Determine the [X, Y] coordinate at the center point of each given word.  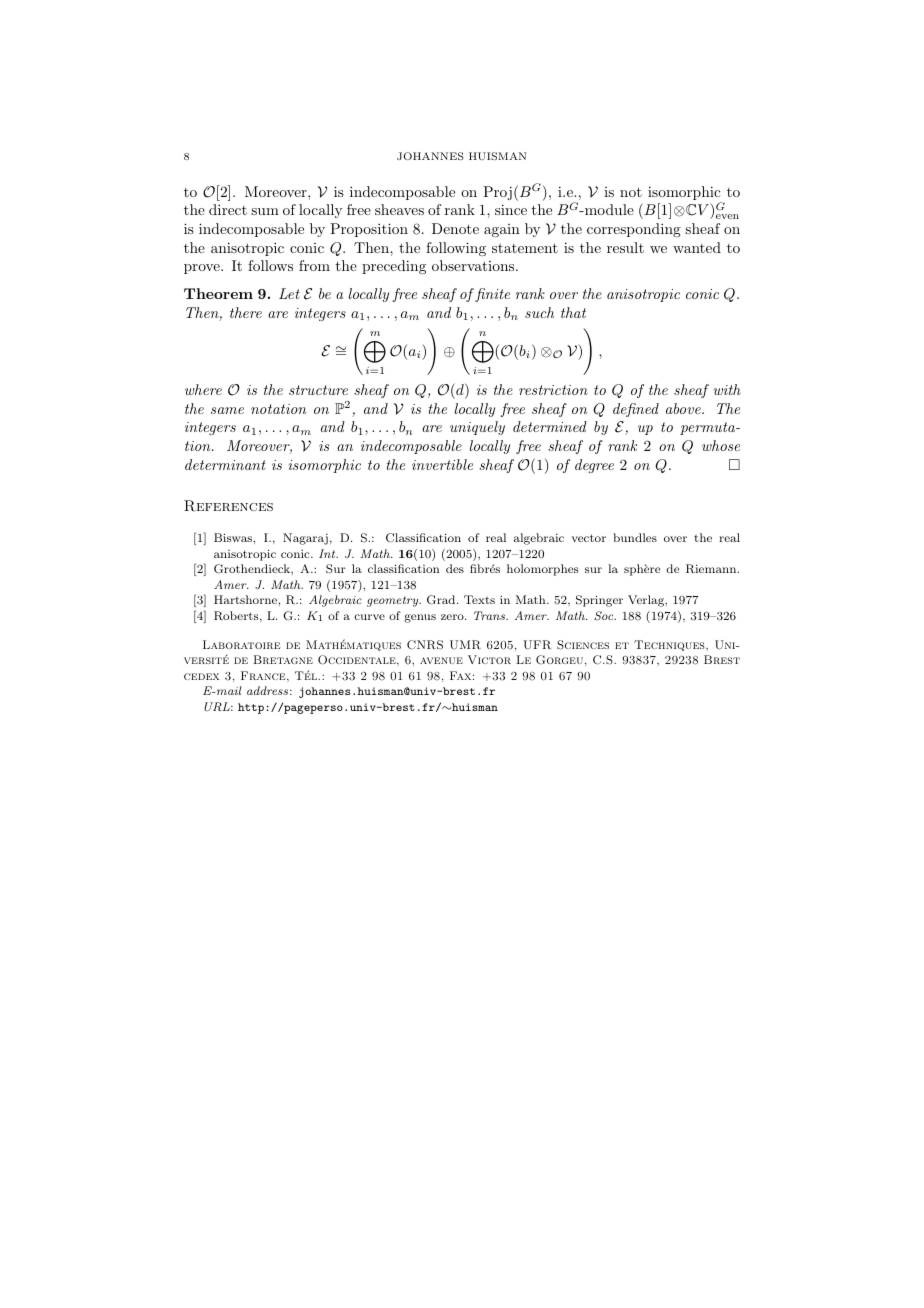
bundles [635, 537]
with [727, 389]
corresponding [634, 230]
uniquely [477, 428]
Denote [455, 228]
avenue [441, 660]
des [455, 568]
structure [318, 390]
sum [265, 211]
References [228, 506]
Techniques [670, 645]
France [264, 676]
